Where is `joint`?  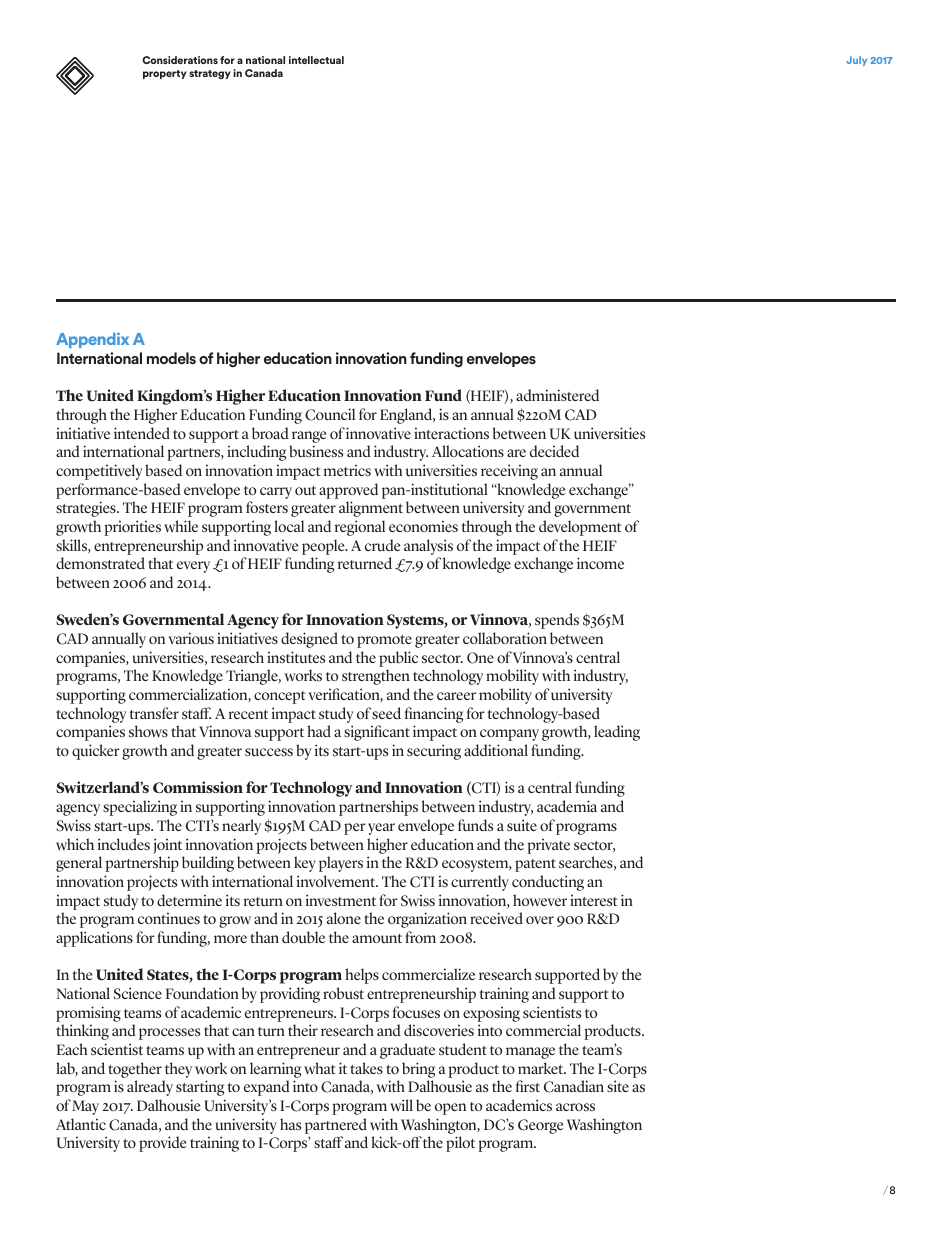 joint is located at coordinates (167, 846).
